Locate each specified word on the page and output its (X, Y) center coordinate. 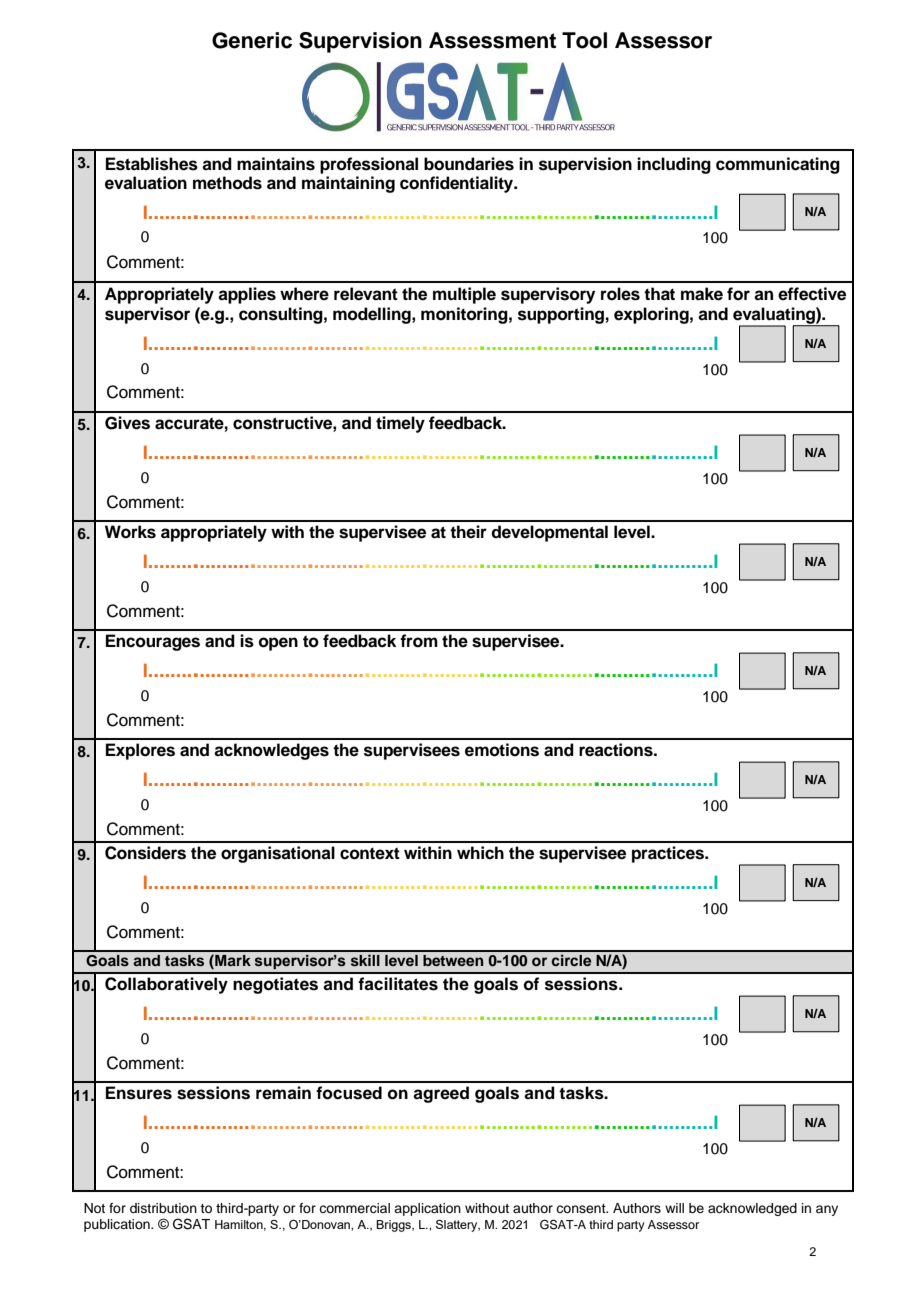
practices (669, 854)
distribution (163, 1208)
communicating (778, 165)
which (480, 853)
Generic (252, 40)
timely (400, 424)
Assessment (492, 40)
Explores (140, 751)
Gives (127, 423)
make (702, 294)
